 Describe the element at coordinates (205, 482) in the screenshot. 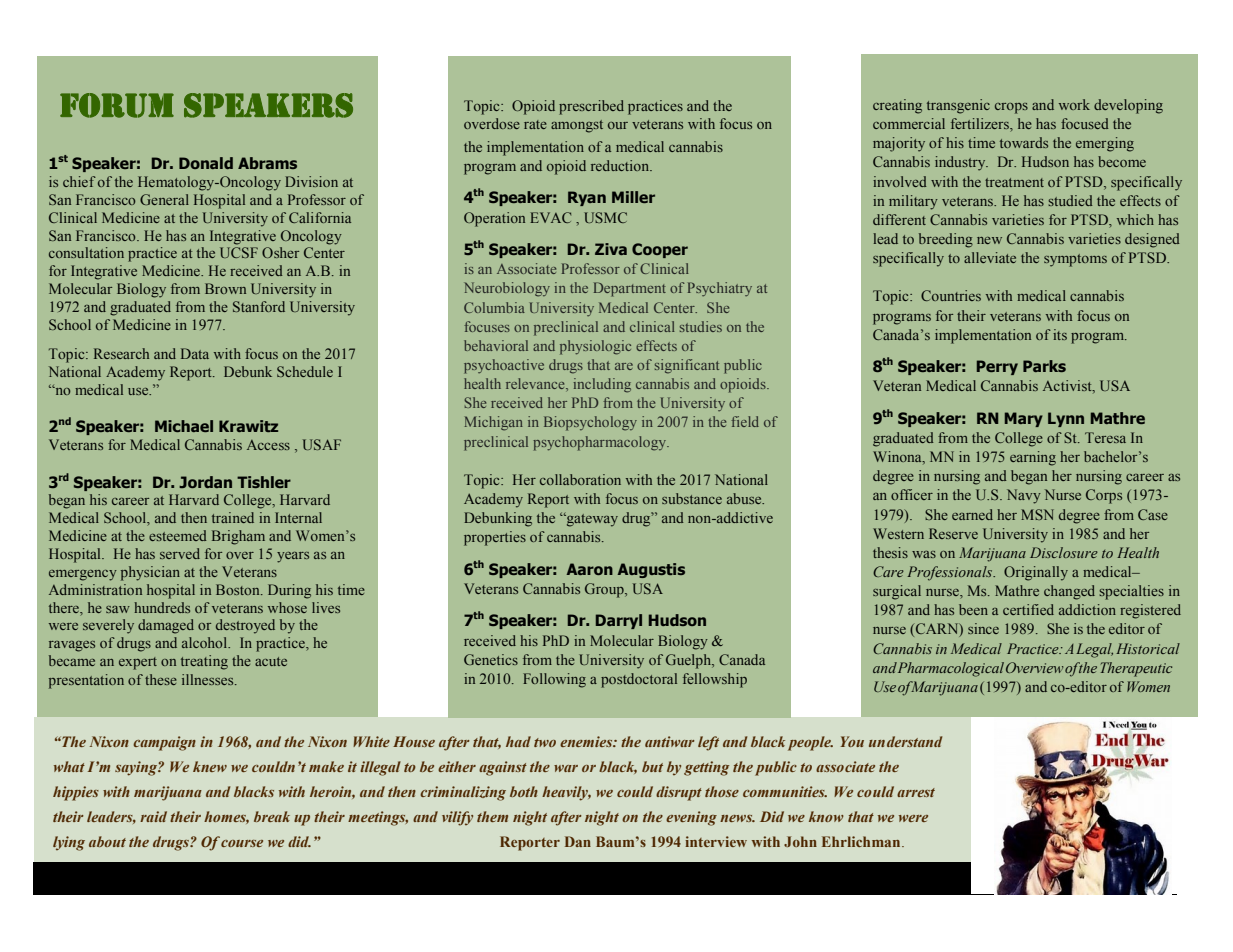

I see `Jordan` at that location.
